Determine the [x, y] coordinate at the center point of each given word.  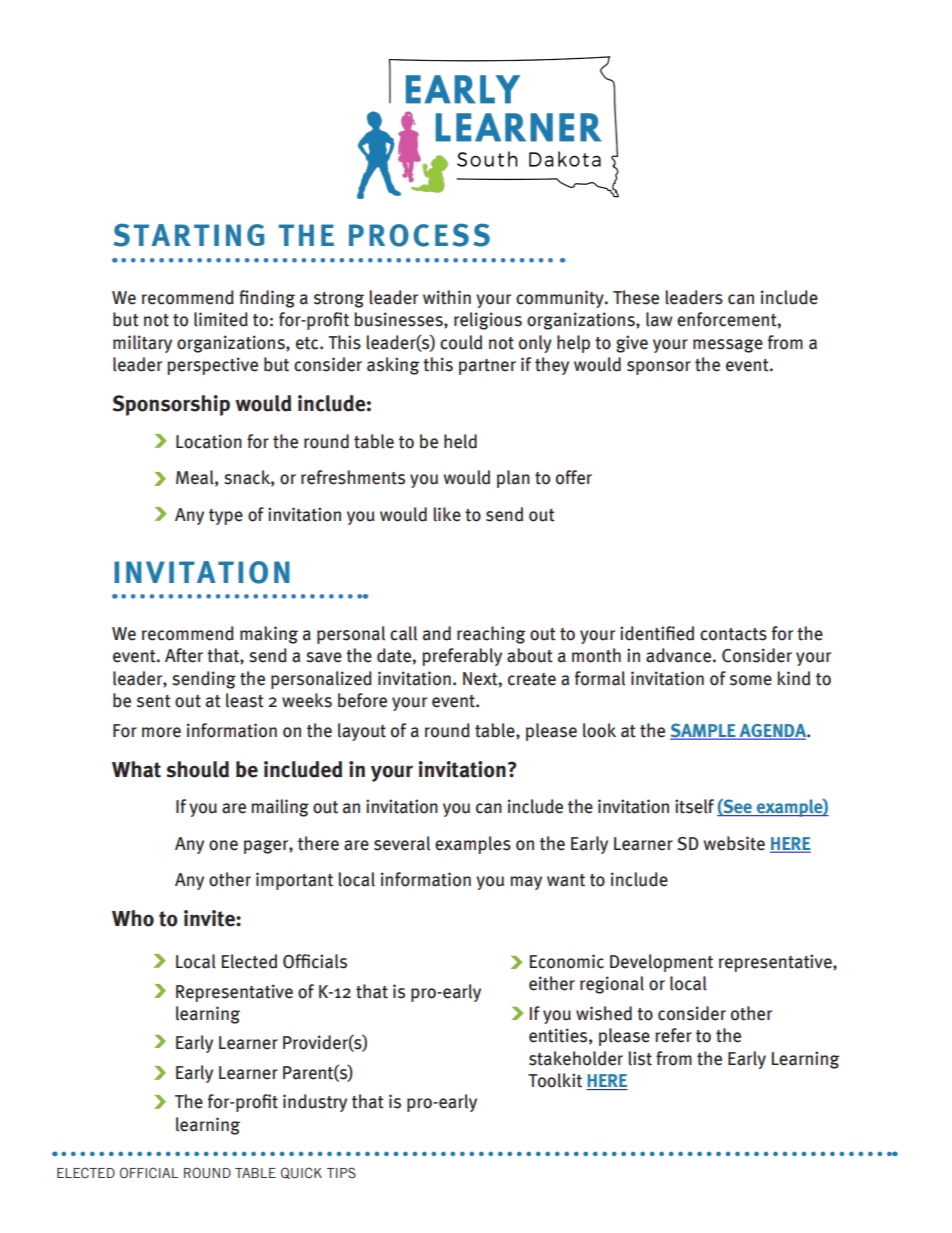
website [734, 843]
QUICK [301, 1173]
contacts [733, 634]
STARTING [188, 235]
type [226, 517]
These [636, 297]
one [223, 845]
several [402, 843]
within [447, 297]
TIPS [341, 1172]
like [447, 514]
